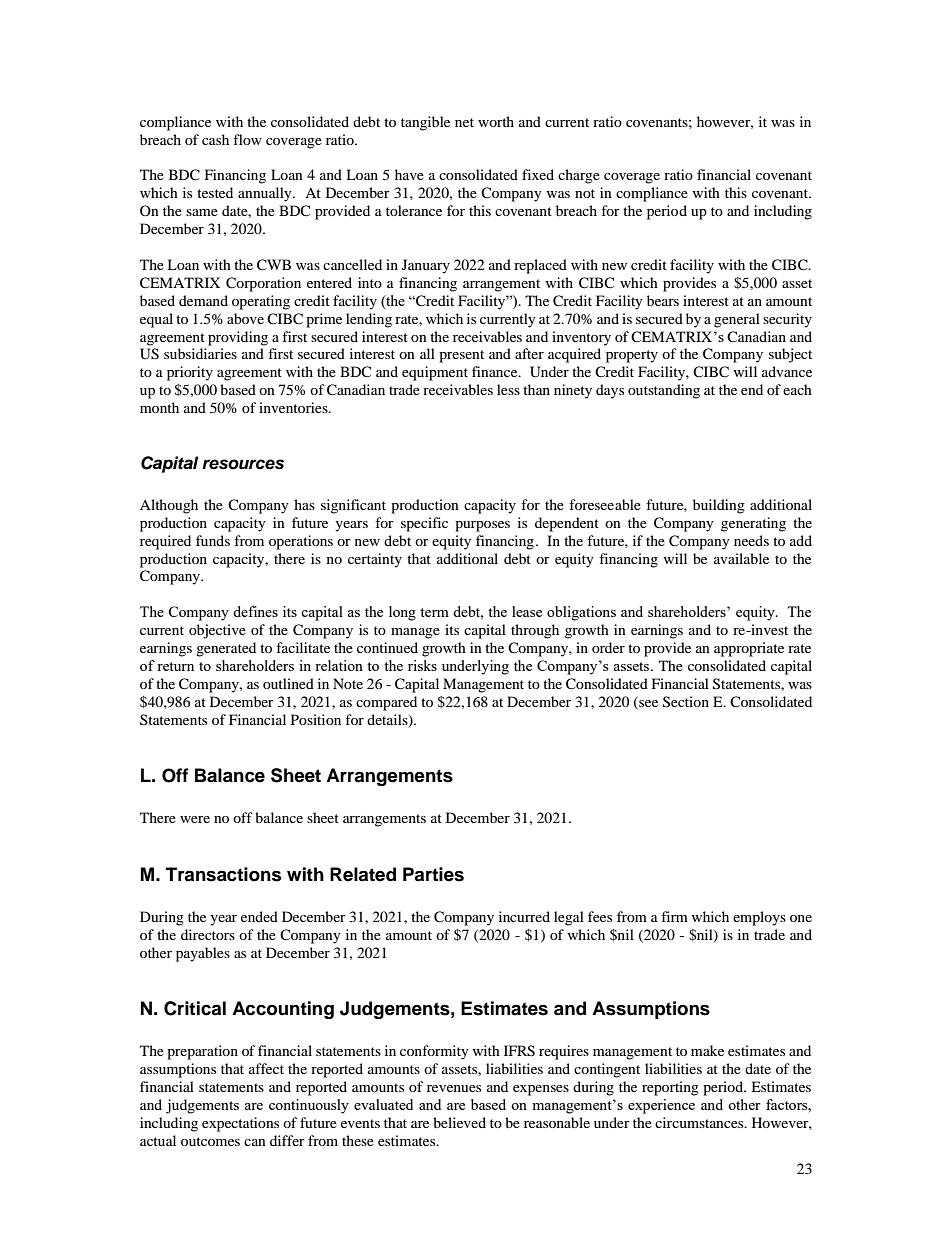 The width and height of the screenshot is (952, 1233). Describe the element at coordinates (288, 683) in the screenshot. I see `outlined` at that location.
